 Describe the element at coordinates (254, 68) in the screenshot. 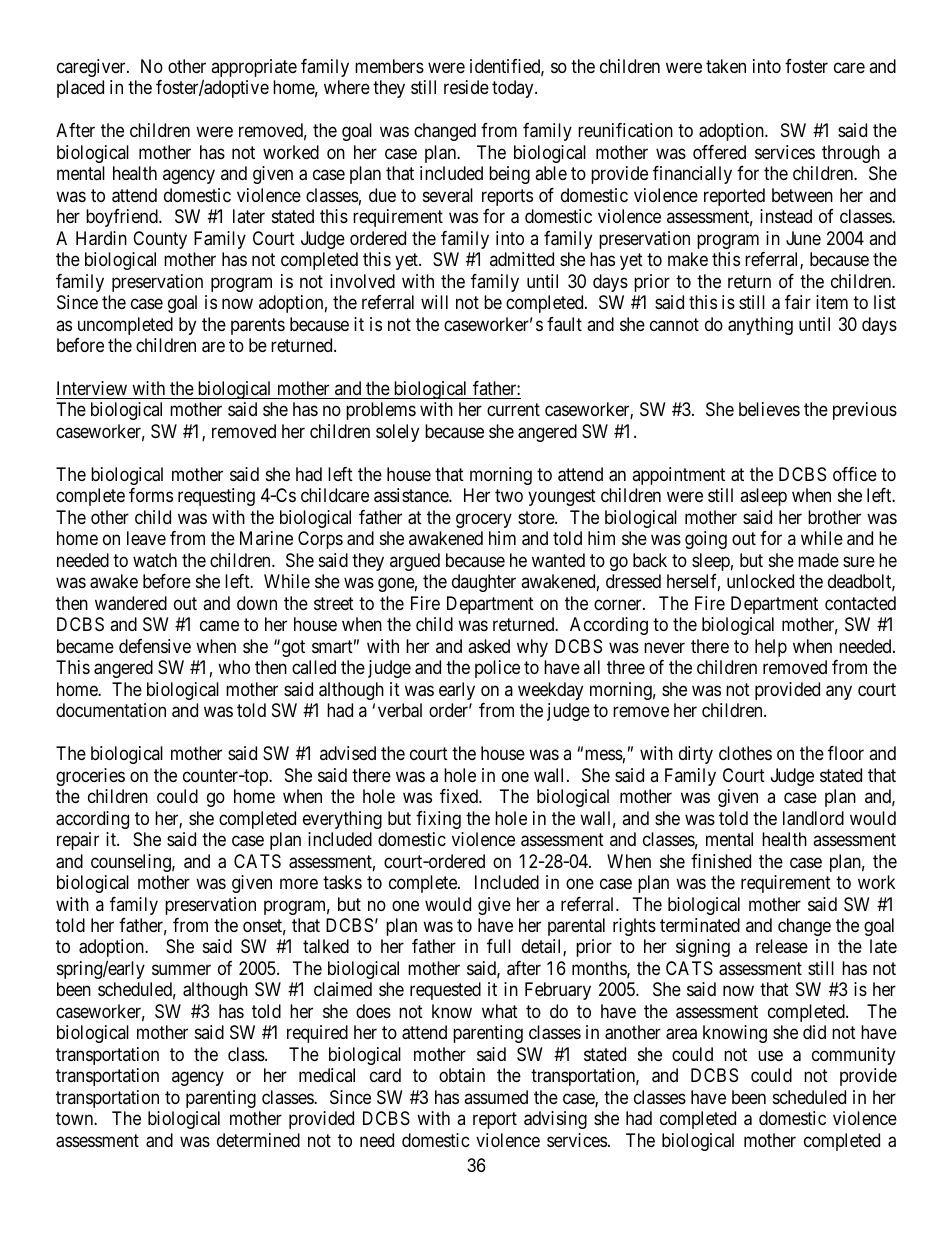

I see `appropriate` at that location.
